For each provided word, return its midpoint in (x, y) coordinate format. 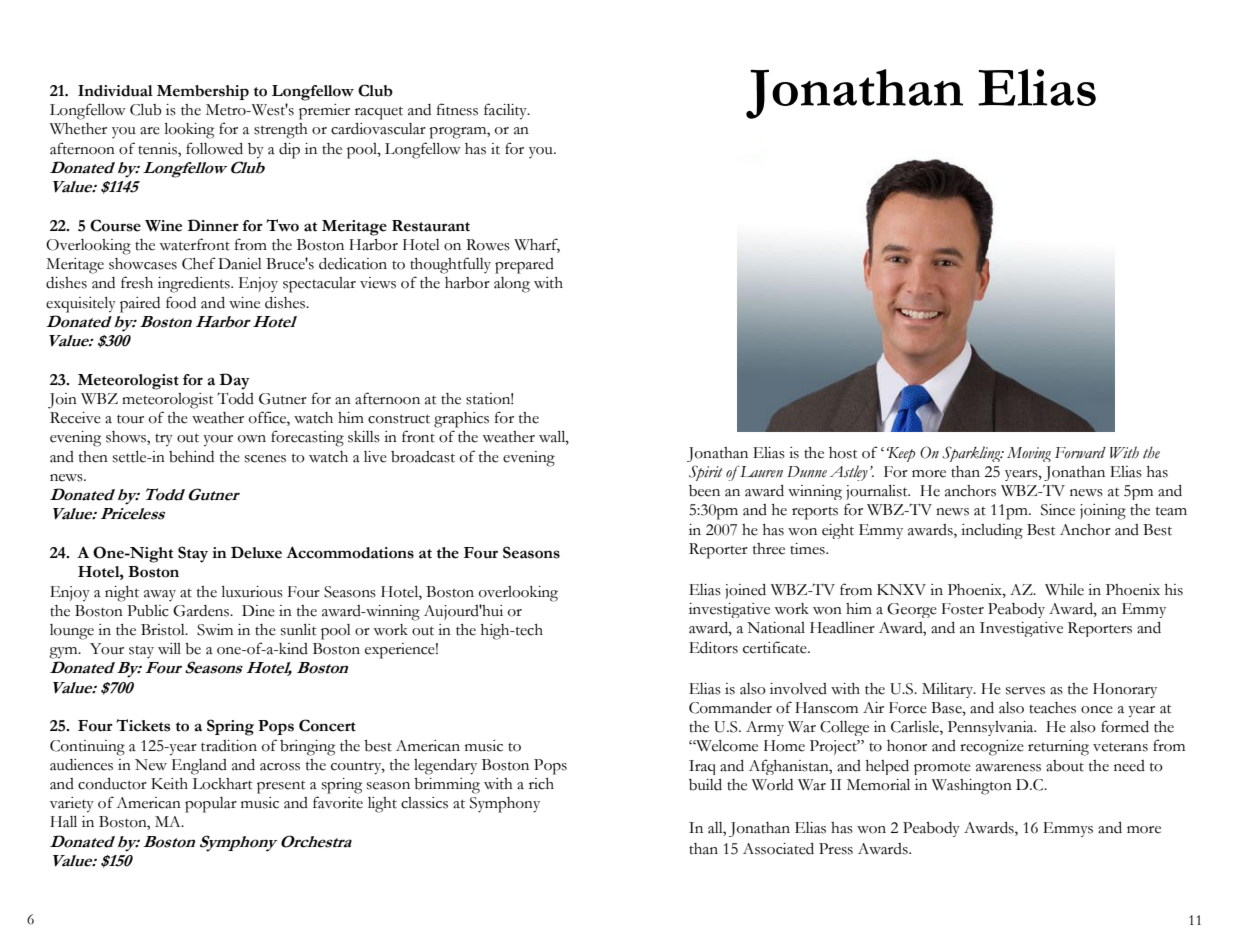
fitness (457, 109)
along (512, 285)
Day (234, 381)
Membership (203, 92)
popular (211, 805)
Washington (972, 787)
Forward (1080, 453)
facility (506, 111)
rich (541, 784)
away (160, 595)
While (1064, 590)
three (769, 549)
